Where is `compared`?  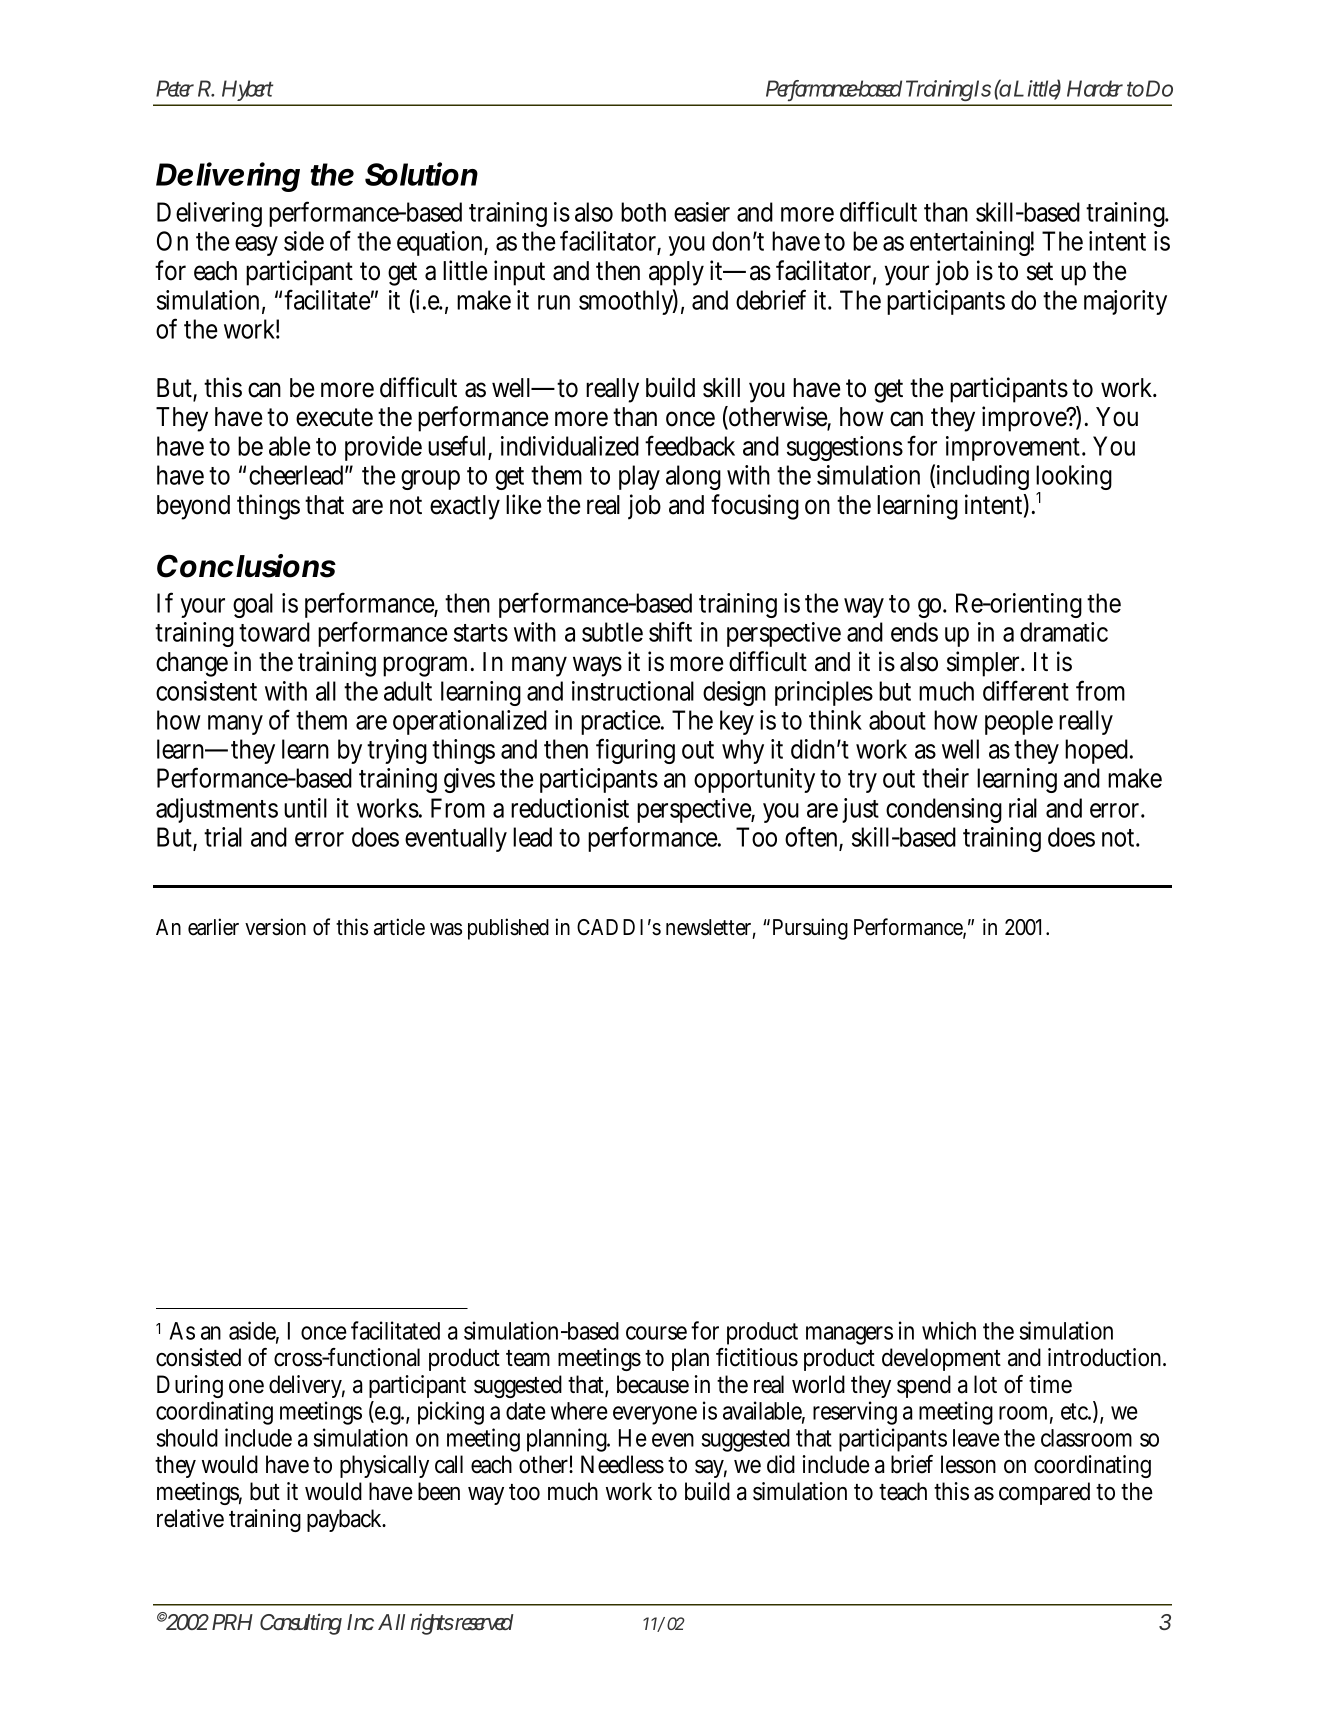
compared is located at coordinates (1044, 1493).
